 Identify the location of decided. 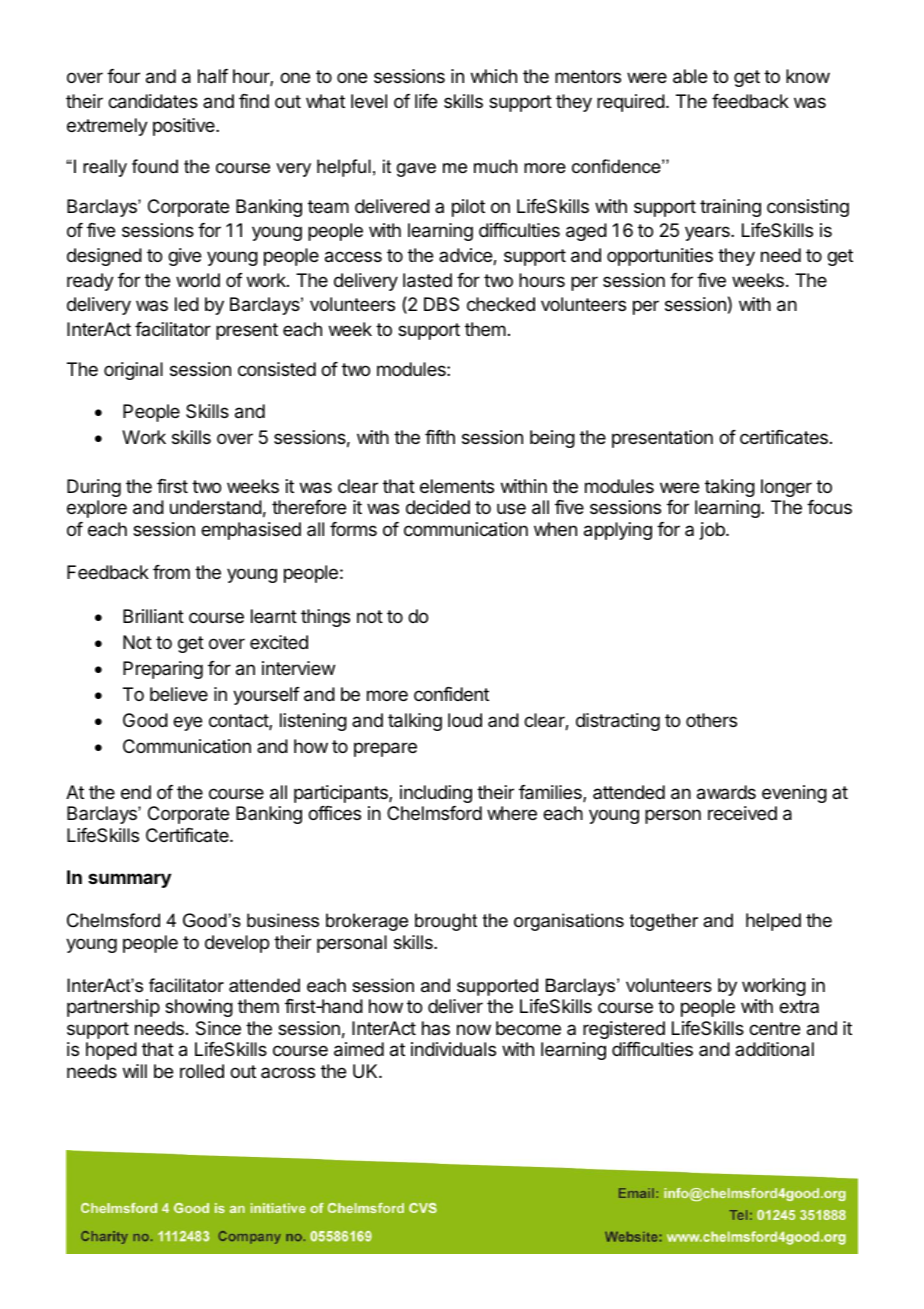
(438, 507).
